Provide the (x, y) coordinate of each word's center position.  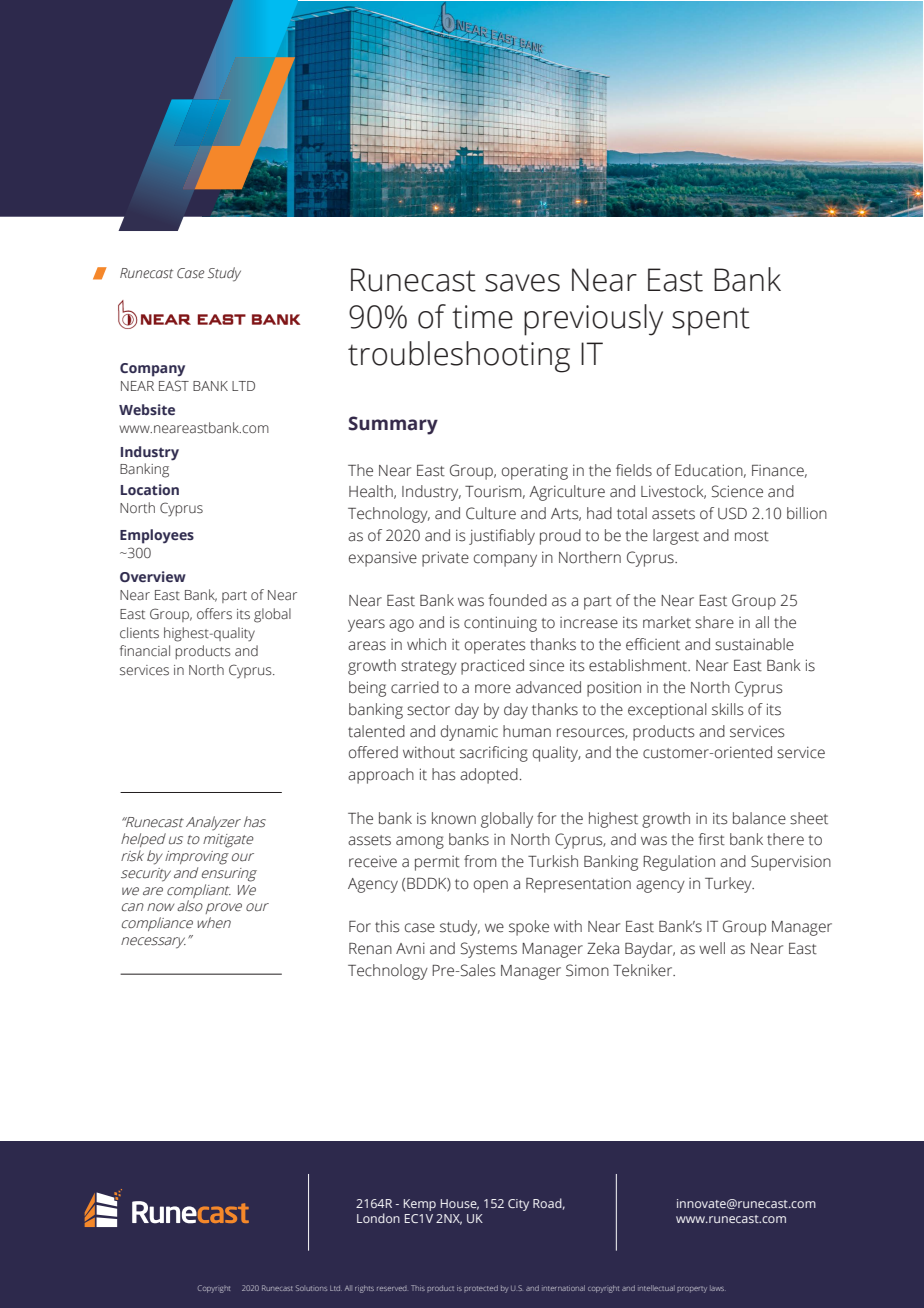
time (482, 317)
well (712, 948)
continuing (500, 624)
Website (147, 409)
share (714, 622)
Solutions (311, 1288)
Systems (489, 950)
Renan (370, 949)
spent (711, 321)
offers (214, 614)
